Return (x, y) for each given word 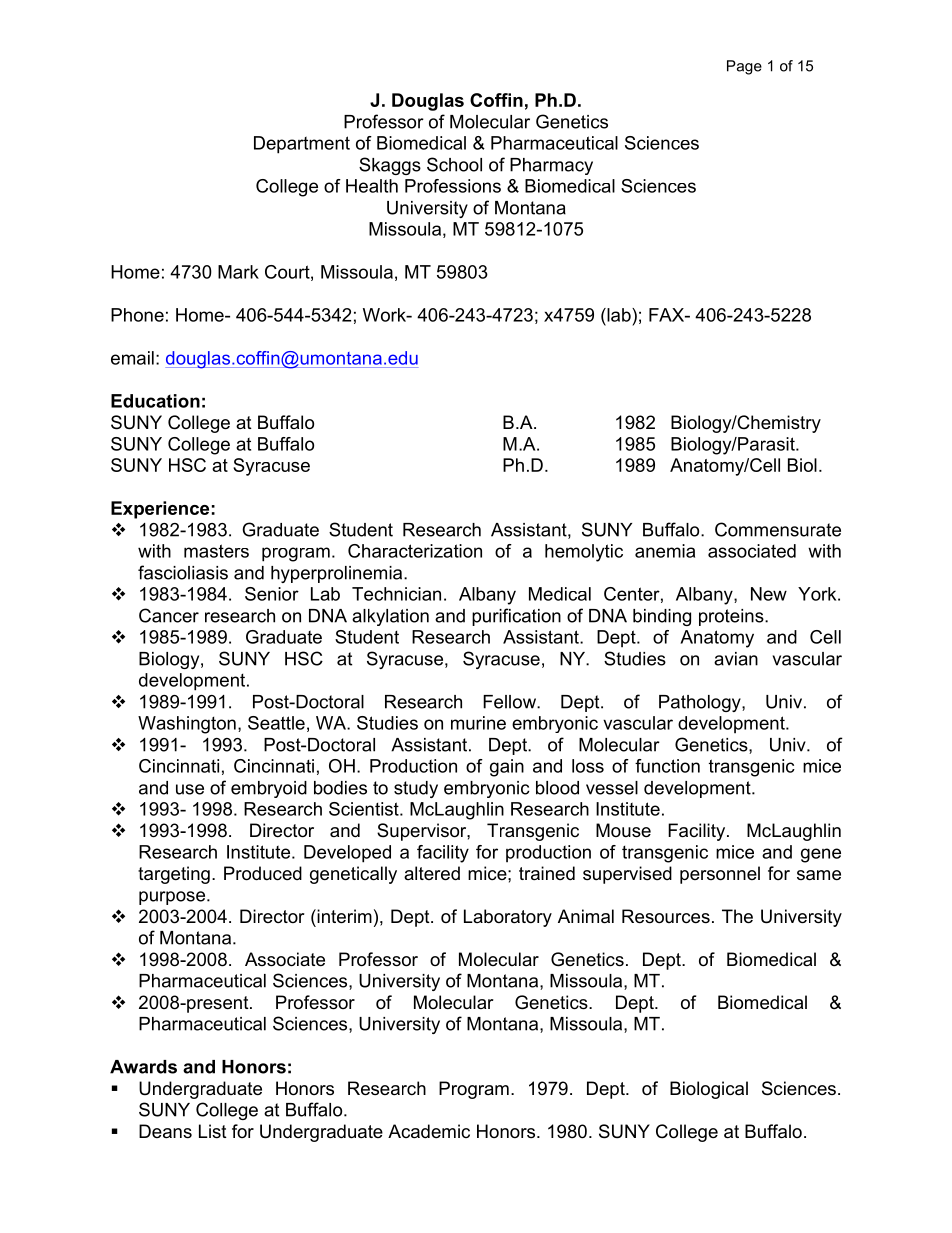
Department (302, 145)
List (213, 1131)
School (454, 164)
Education (155, 401)
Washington (187, 725)
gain (507, 768)
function (667, 766)
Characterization (415, 551)
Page (744, 67)
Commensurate (778, 529)
